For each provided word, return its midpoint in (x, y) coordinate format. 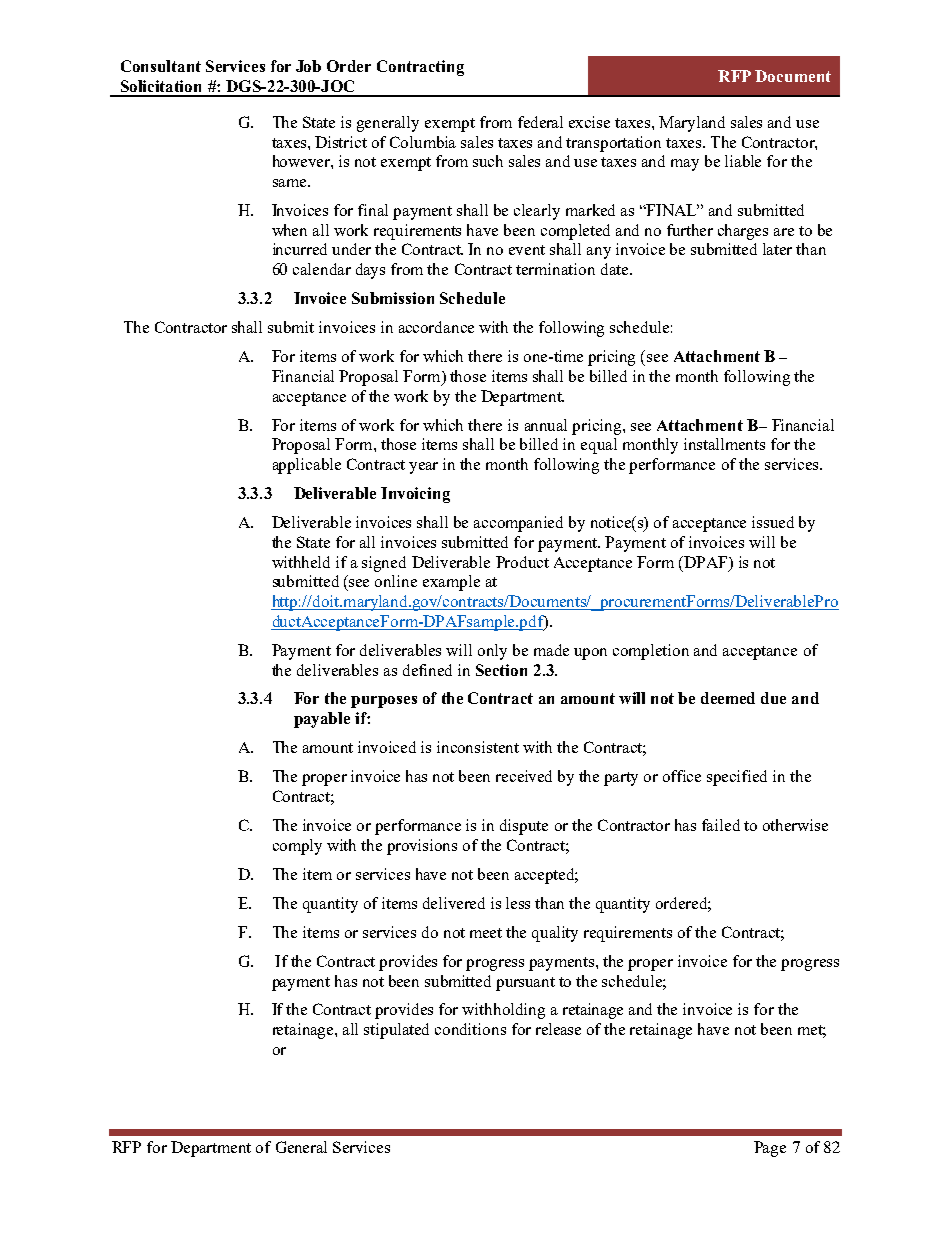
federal (540, 122)
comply (297, 847)
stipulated (396, 1031)
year (423, 468)
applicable (307, 466)
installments (724, 444)
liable (743, 161)
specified (737, 778)
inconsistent (478, 747)
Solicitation (161, 86)
